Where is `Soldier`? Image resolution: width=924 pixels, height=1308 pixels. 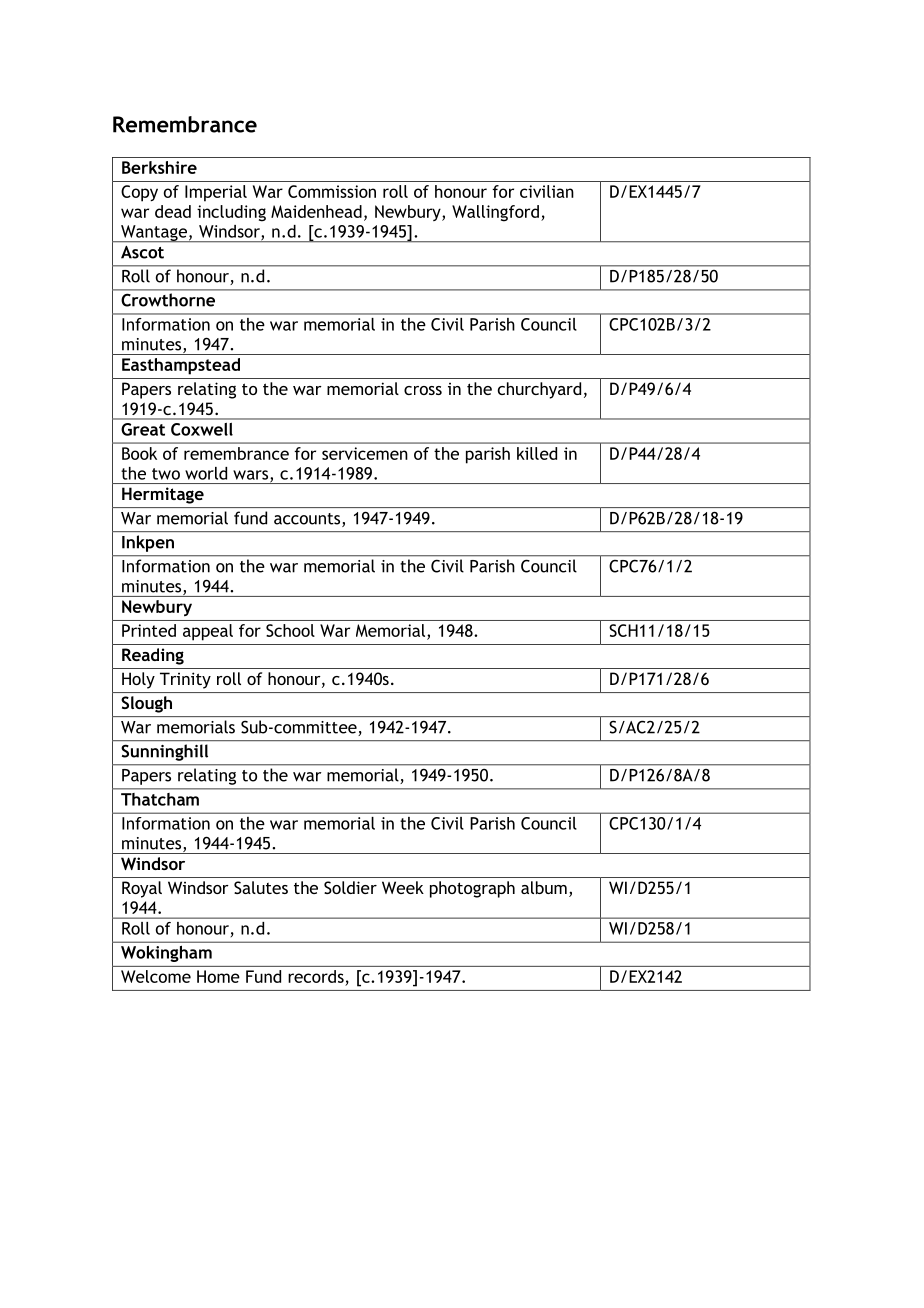 Soldier is located at coordinates (350, 887).
